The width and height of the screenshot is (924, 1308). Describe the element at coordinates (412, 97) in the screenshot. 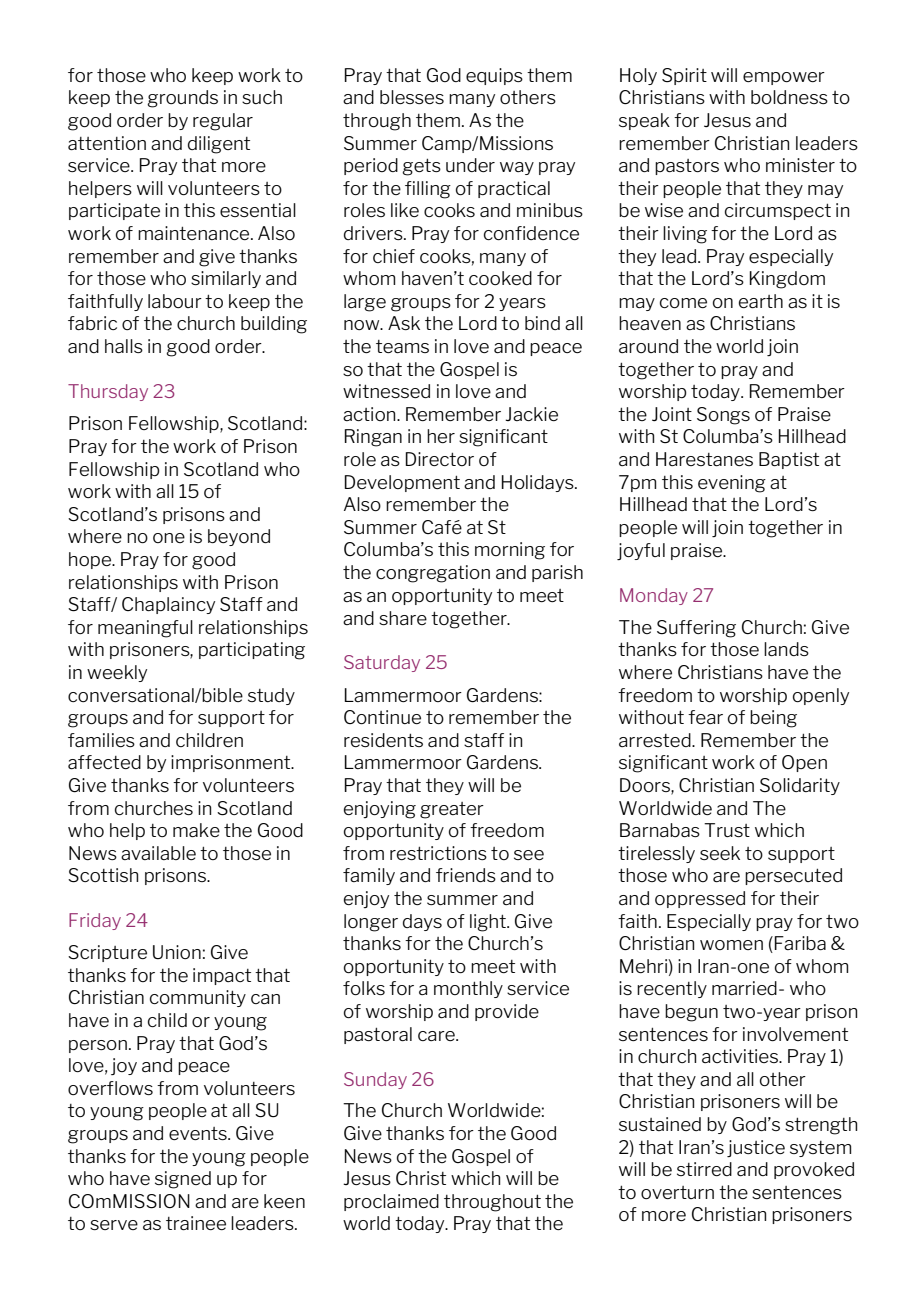

I see `blesses` at that location.
